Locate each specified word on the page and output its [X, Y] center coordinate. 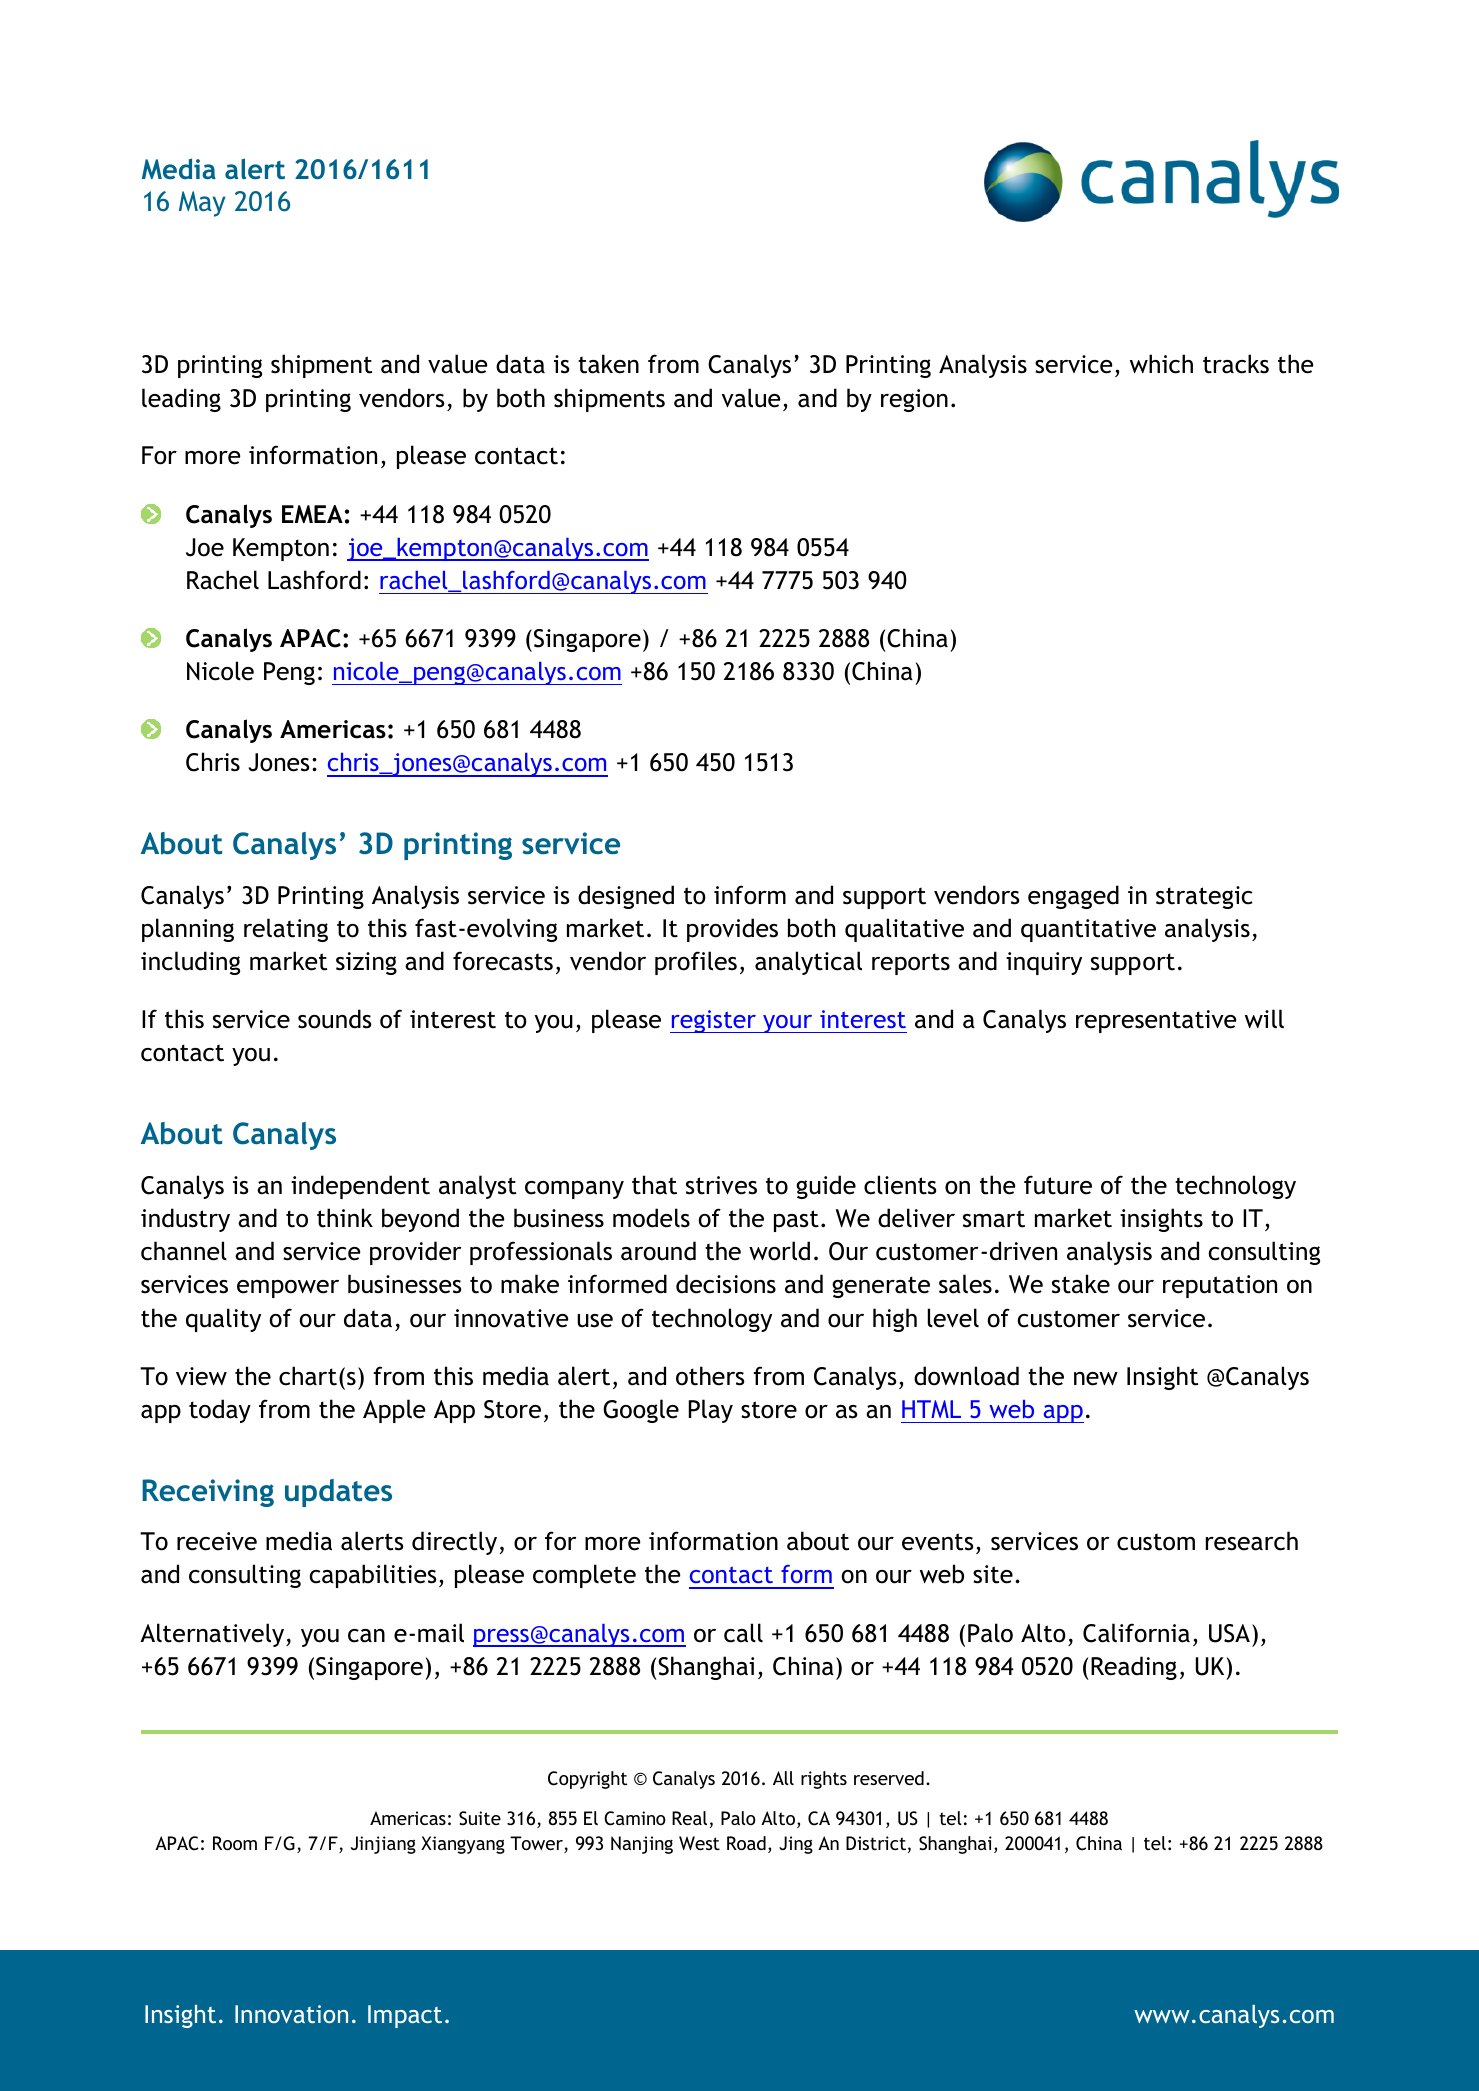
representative [1156, 1021]
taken [608, 364]
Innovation [291, 2014]
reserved [889, 1778]
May [202, 204]
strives [721, 1185]
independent [360, 1187]
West [699, 1843]
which [1161, 364]
